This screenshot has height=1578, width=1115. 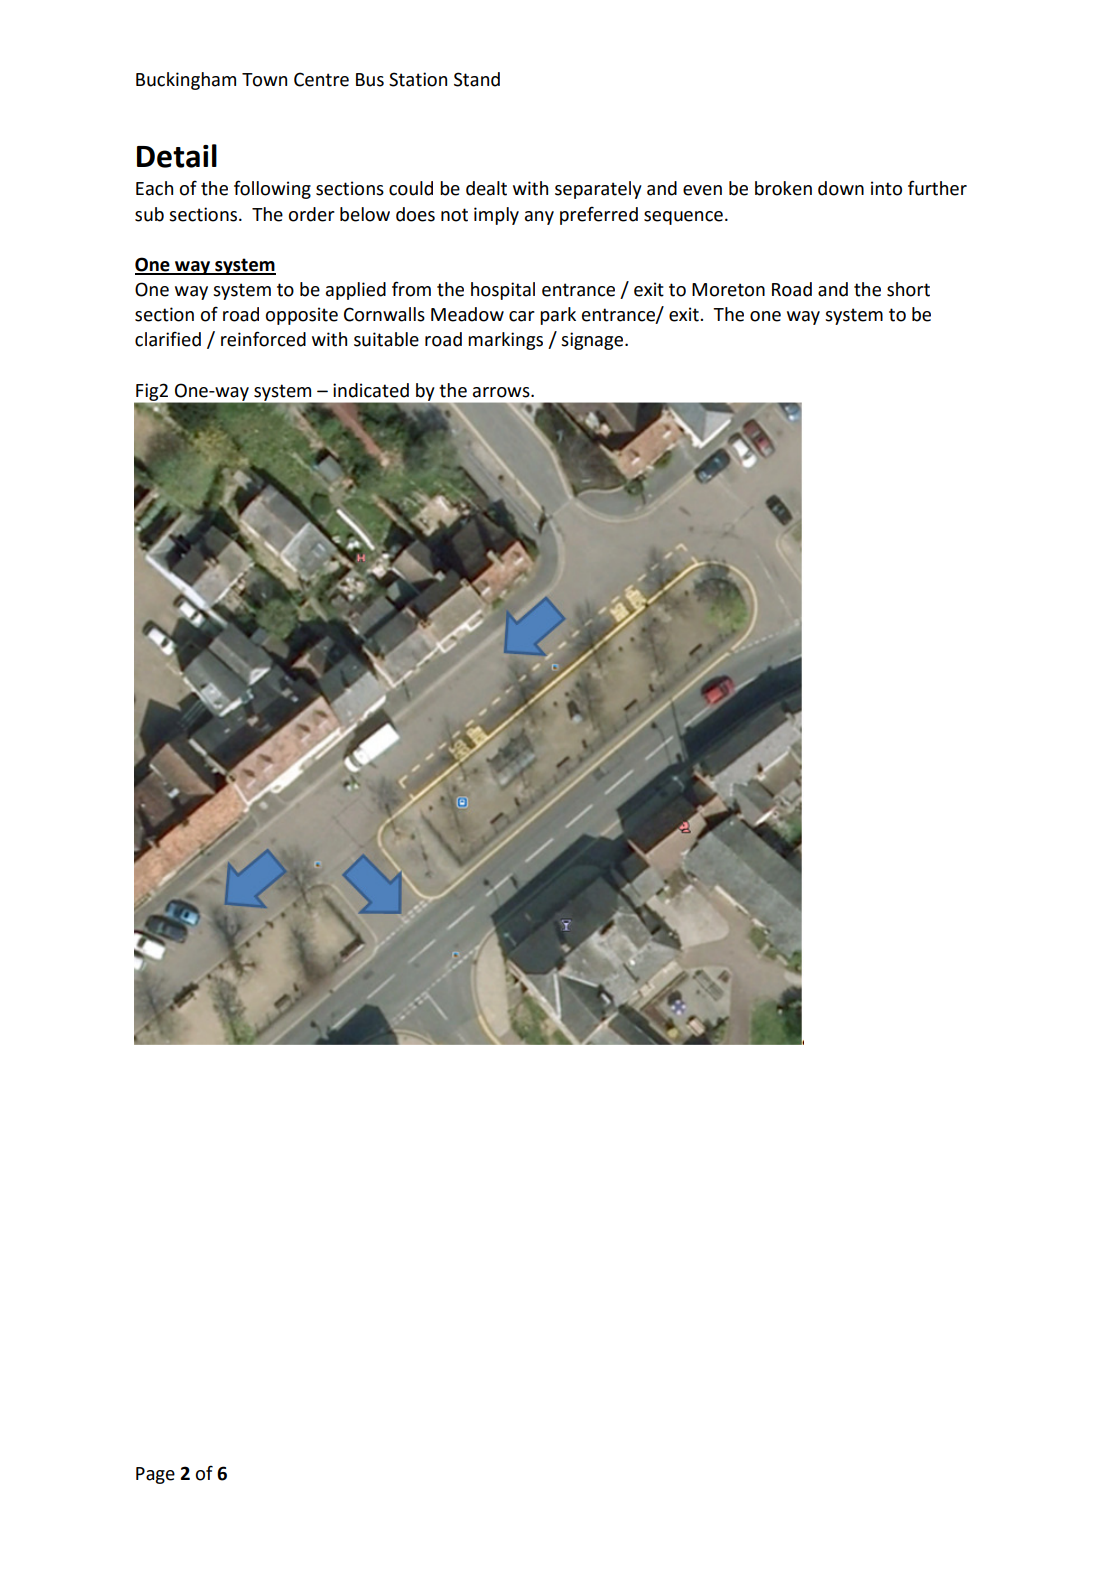 What do you see at coordinates (593, 341) in the screenshot?
I see `signage` at bounding box center [593, 341].
